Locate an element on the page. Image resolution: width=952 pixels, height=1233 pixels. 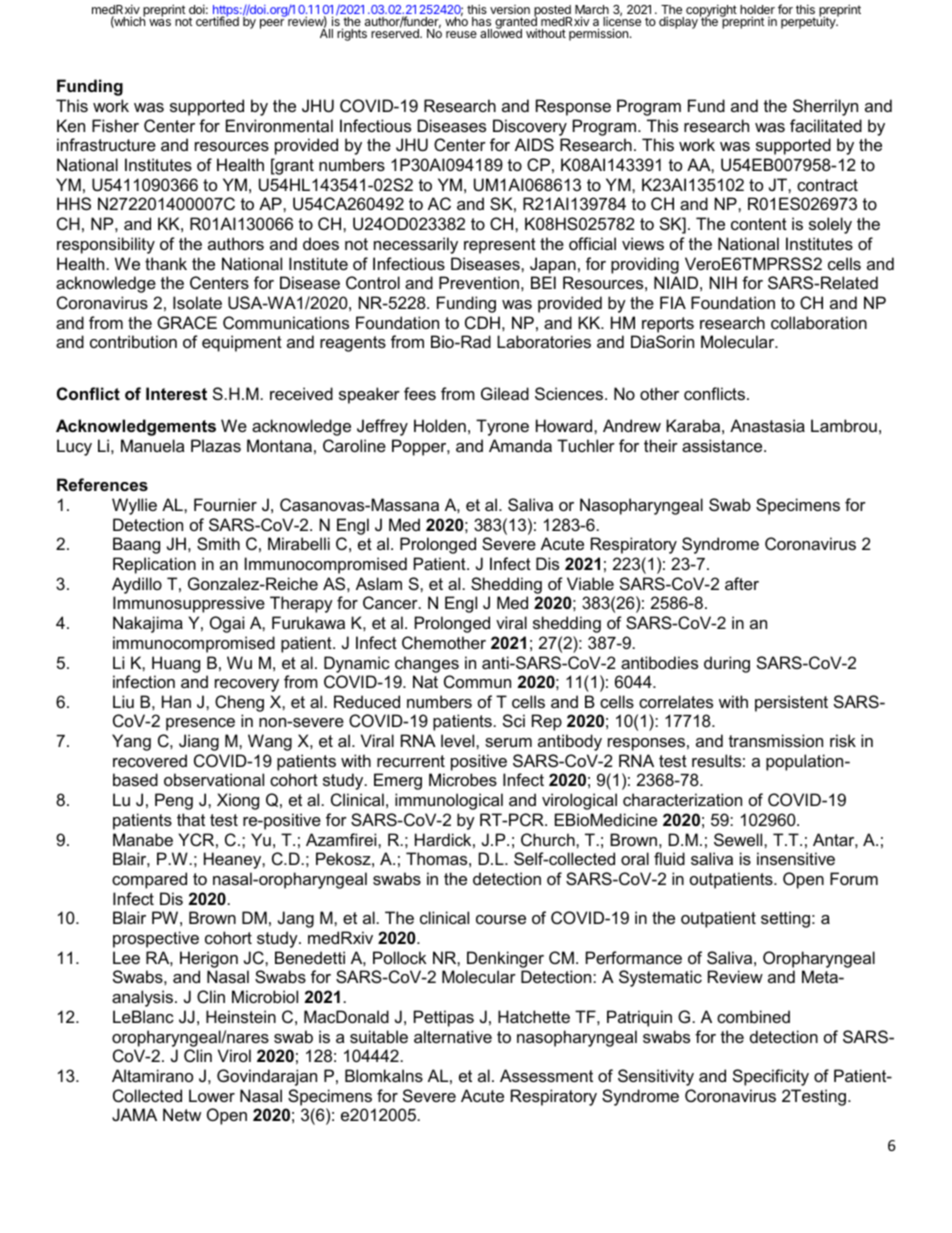
after is located at coordinates (742, 583).
